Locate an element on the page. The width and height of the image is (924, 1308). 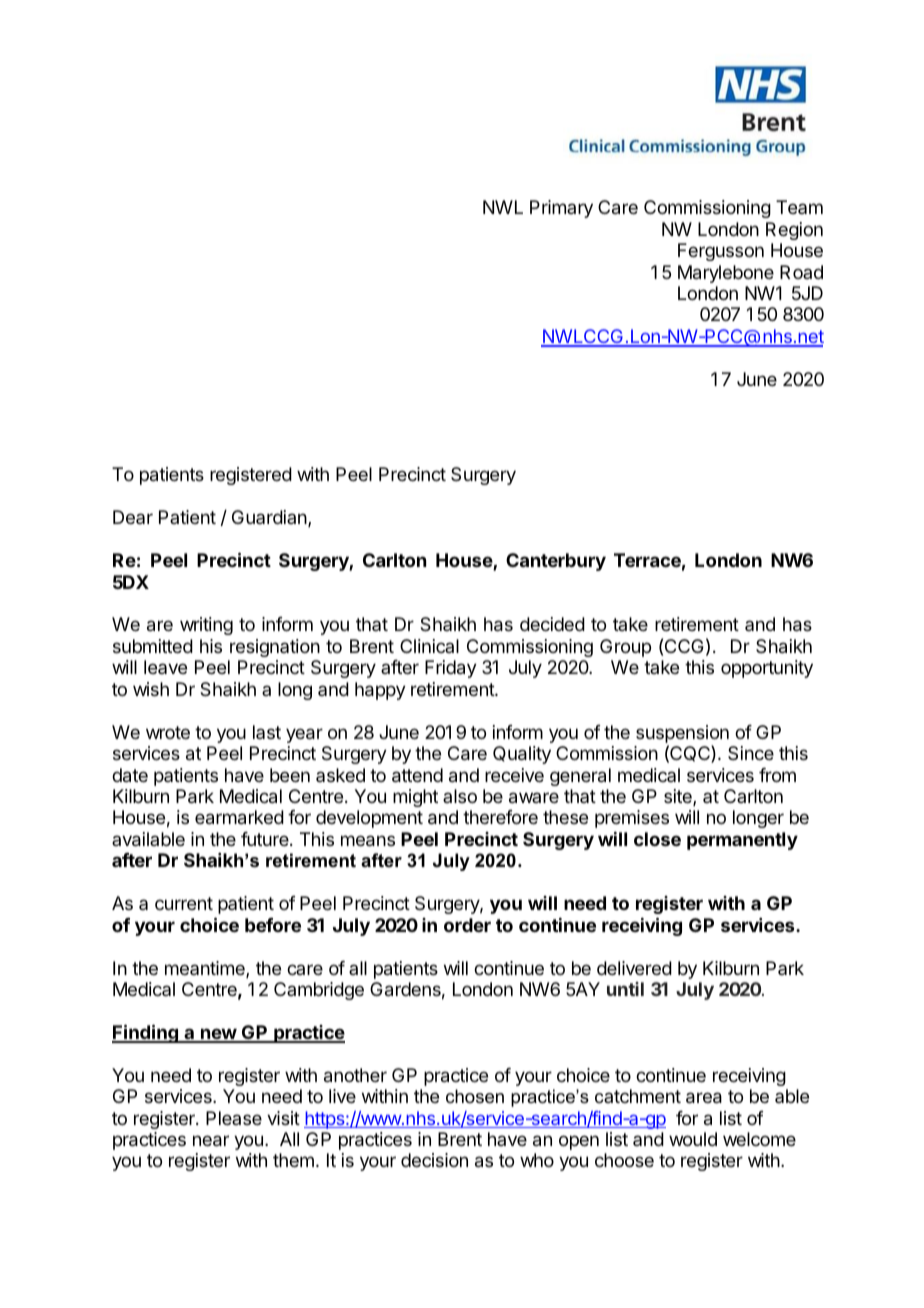
Team is located at coordinates (799, 207).
